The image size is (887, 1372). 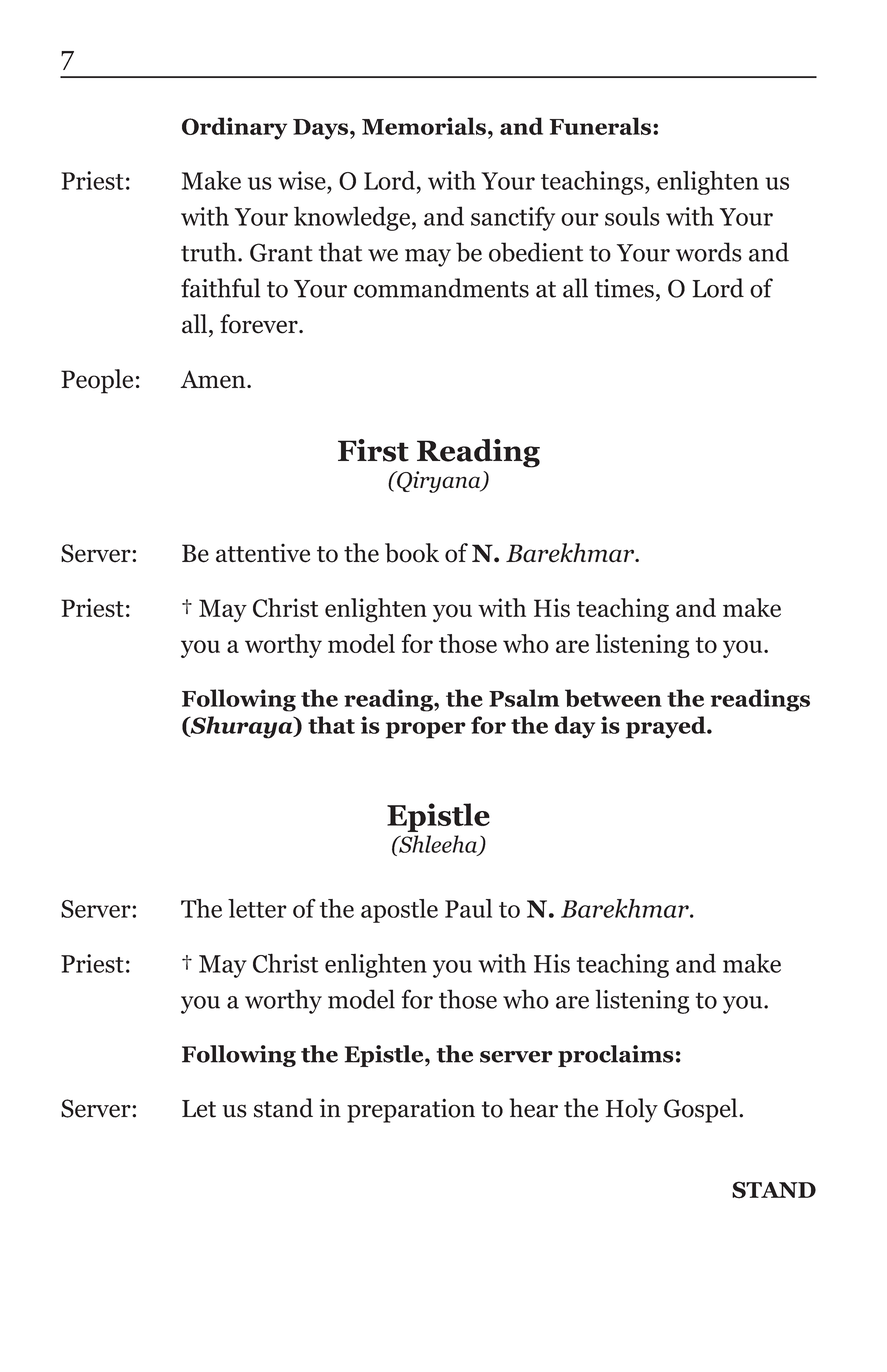 What do you see at coordinates (533, 1108) in the image?
I see `hear` at bounding box center [533, 1108].
